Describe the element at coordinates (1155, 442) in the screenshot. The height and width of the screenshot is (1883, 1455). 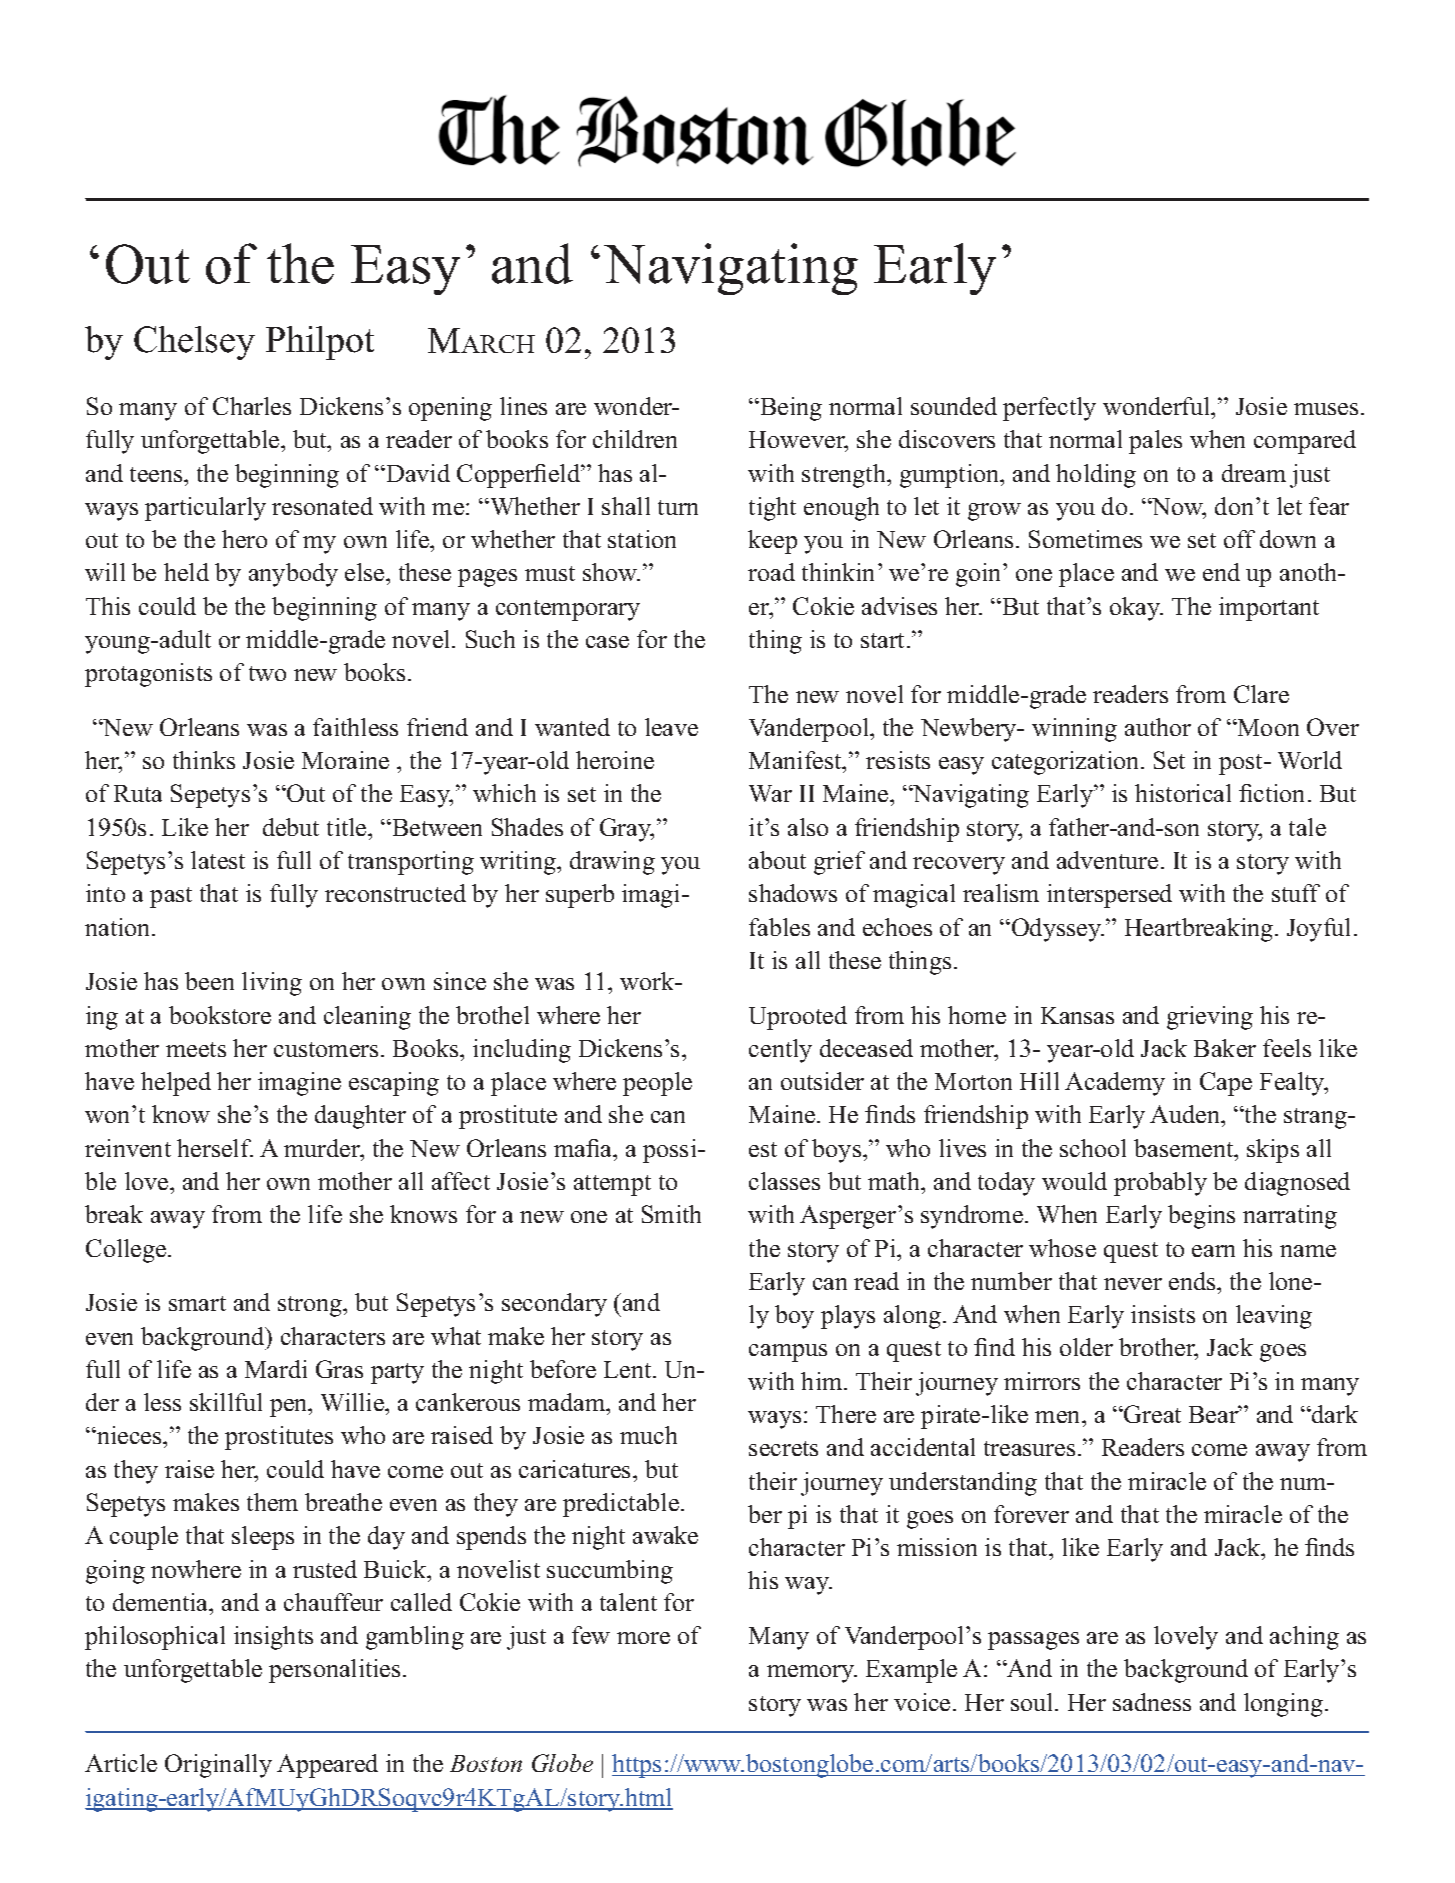
I see `pales` at that location.
